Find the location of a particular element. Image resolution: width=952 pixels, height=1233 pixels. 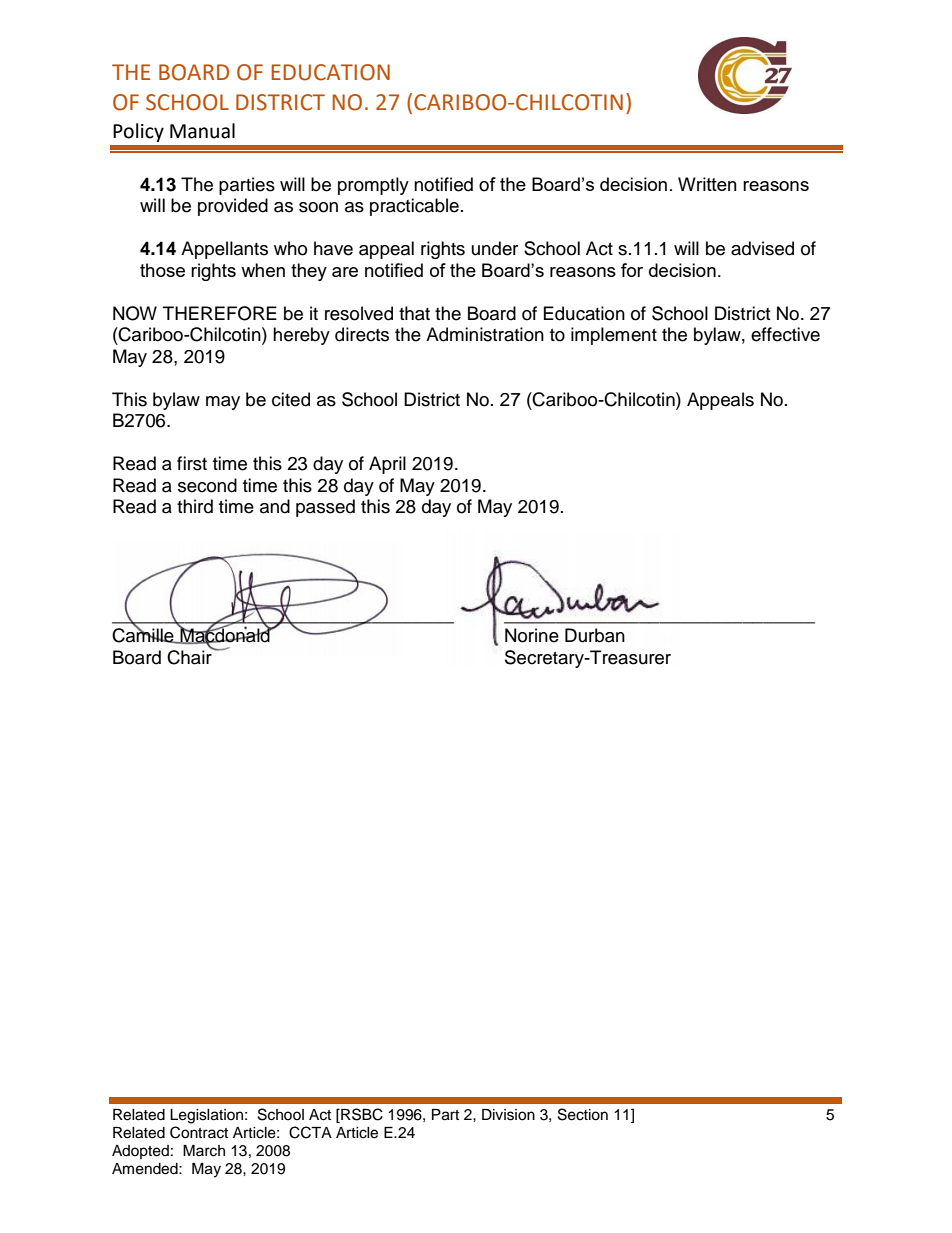

Chair is located at coordinates (190, 656).
